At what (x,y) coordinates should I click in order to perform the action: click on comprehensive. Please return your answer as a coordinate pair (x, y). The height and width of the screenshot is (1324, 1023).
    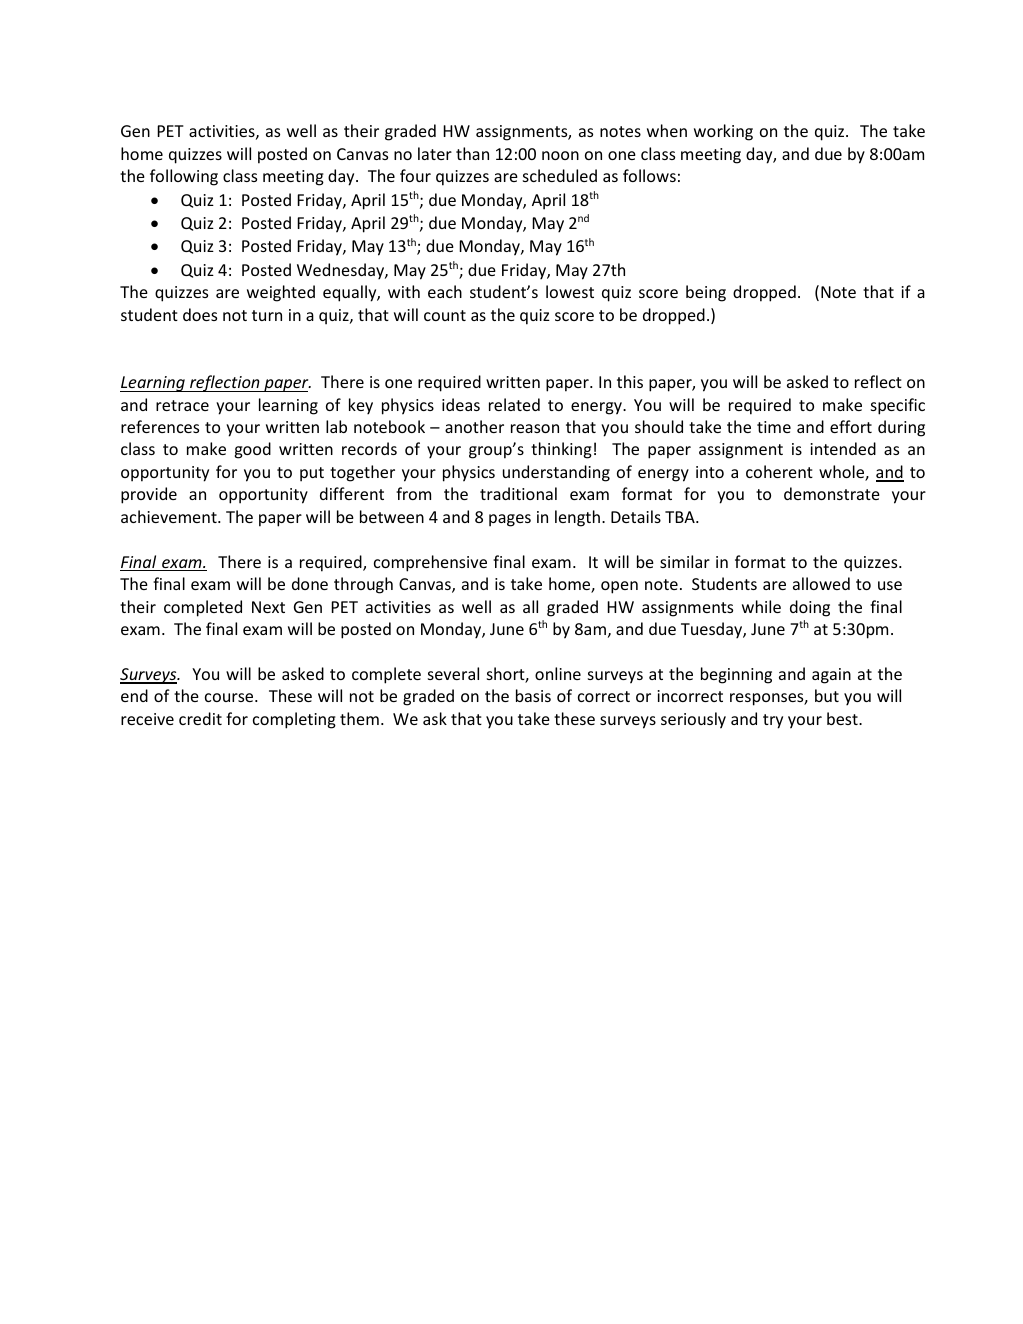
    Looking at the image, I should click on (430, 563).
